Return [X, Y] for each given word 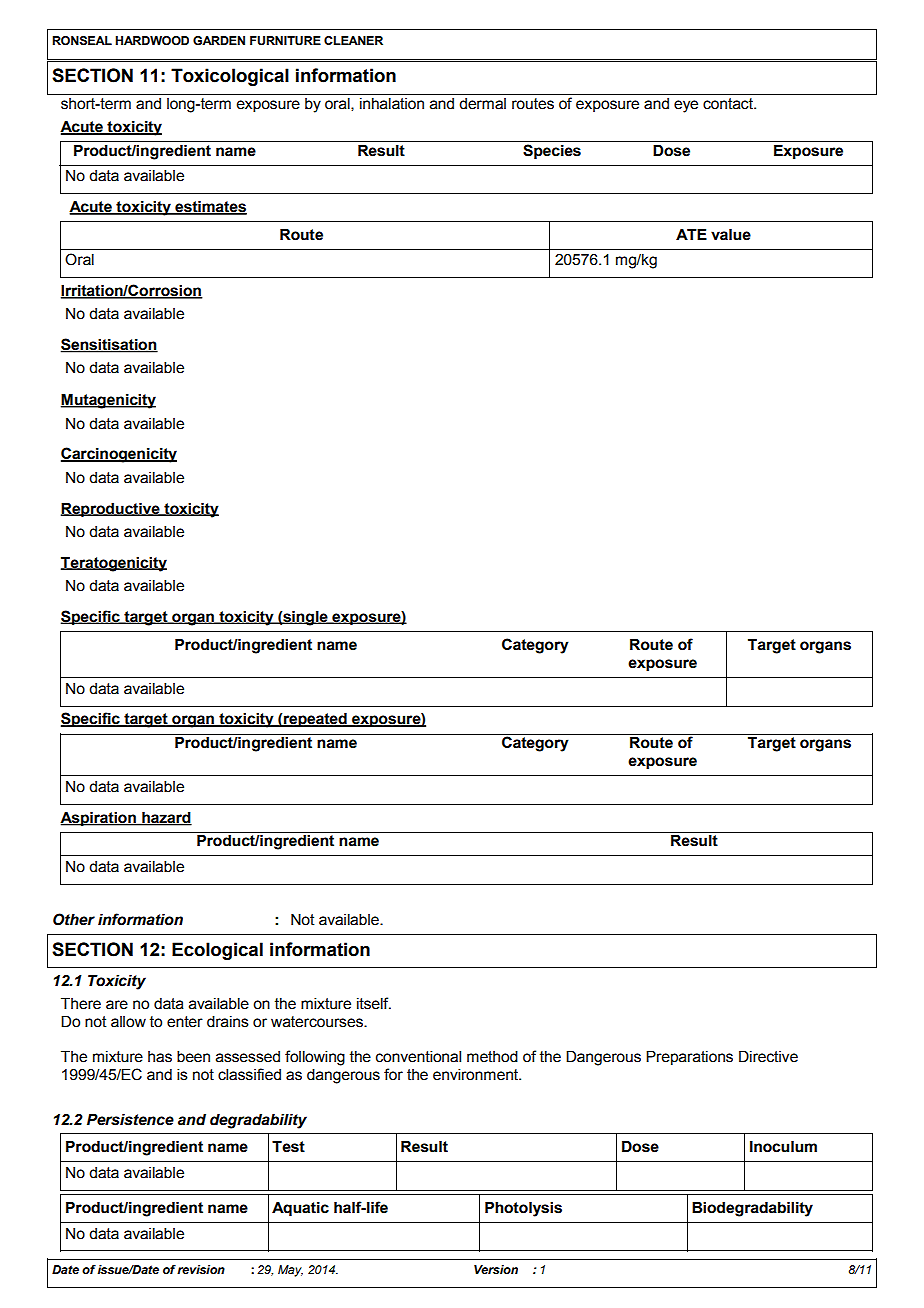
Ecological [217, 951]
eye [686, 106]
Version [496, 1269]
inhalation [392, 104]
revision [201, 1270]
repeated [315, 720]
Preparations [689, 1058]
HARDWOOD [152, 40]
